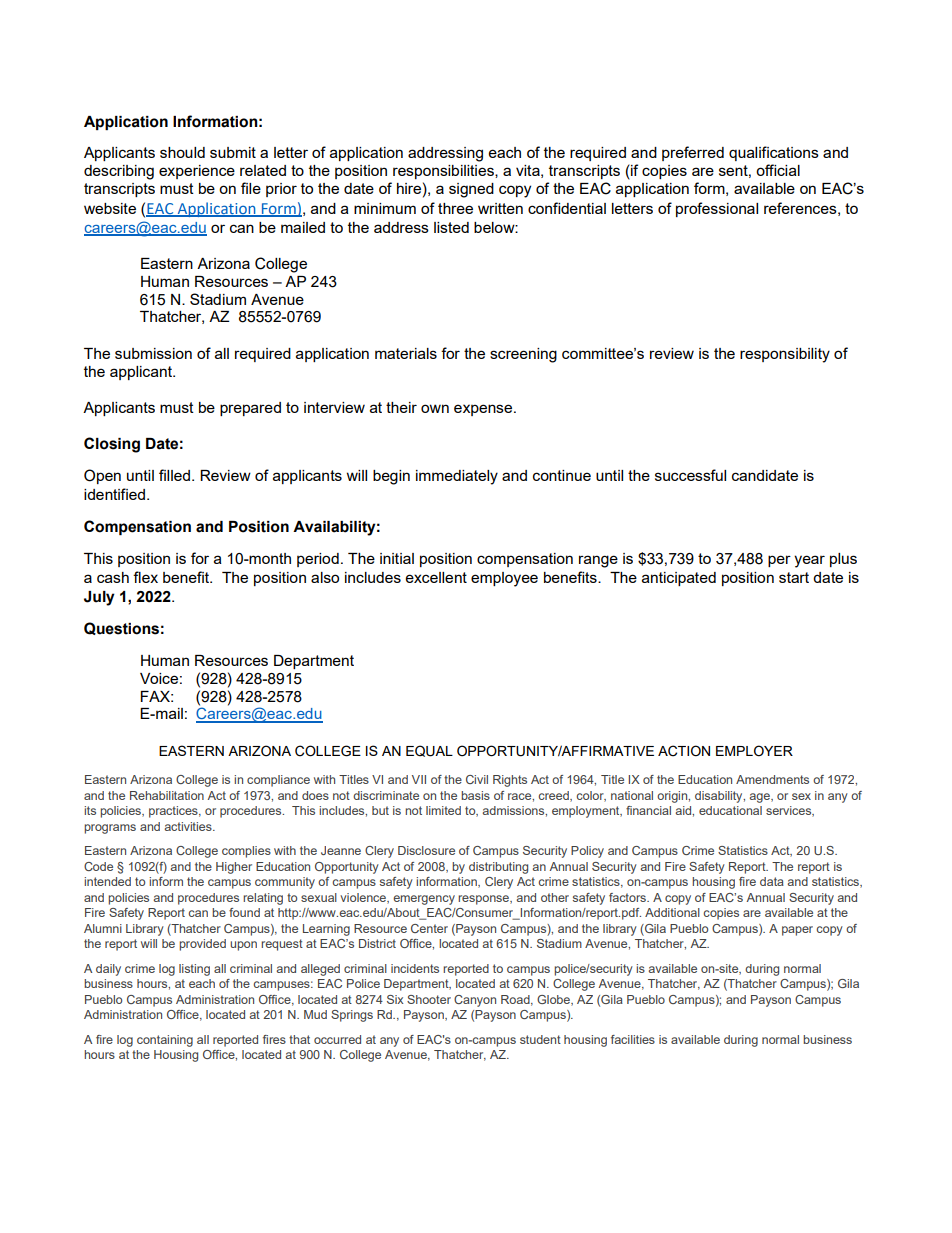 The height and width of the page is (1233, 952). What do you see at coordinates (761, 798) in the page?
I see `age` at bounding box center [761, 798].
